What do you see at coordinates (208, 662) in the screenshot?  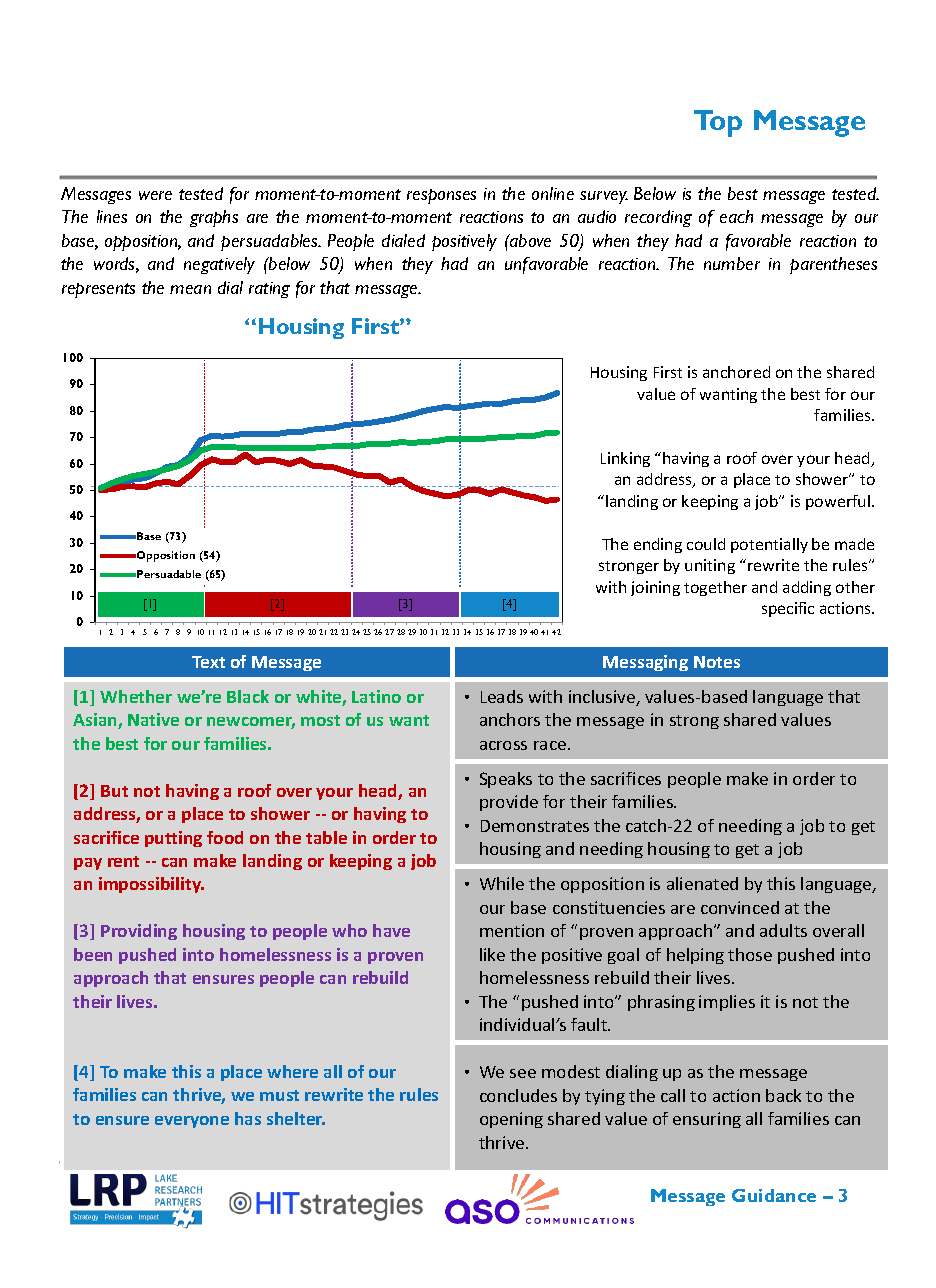 I see `Text` at bounding box center [208, 662].
